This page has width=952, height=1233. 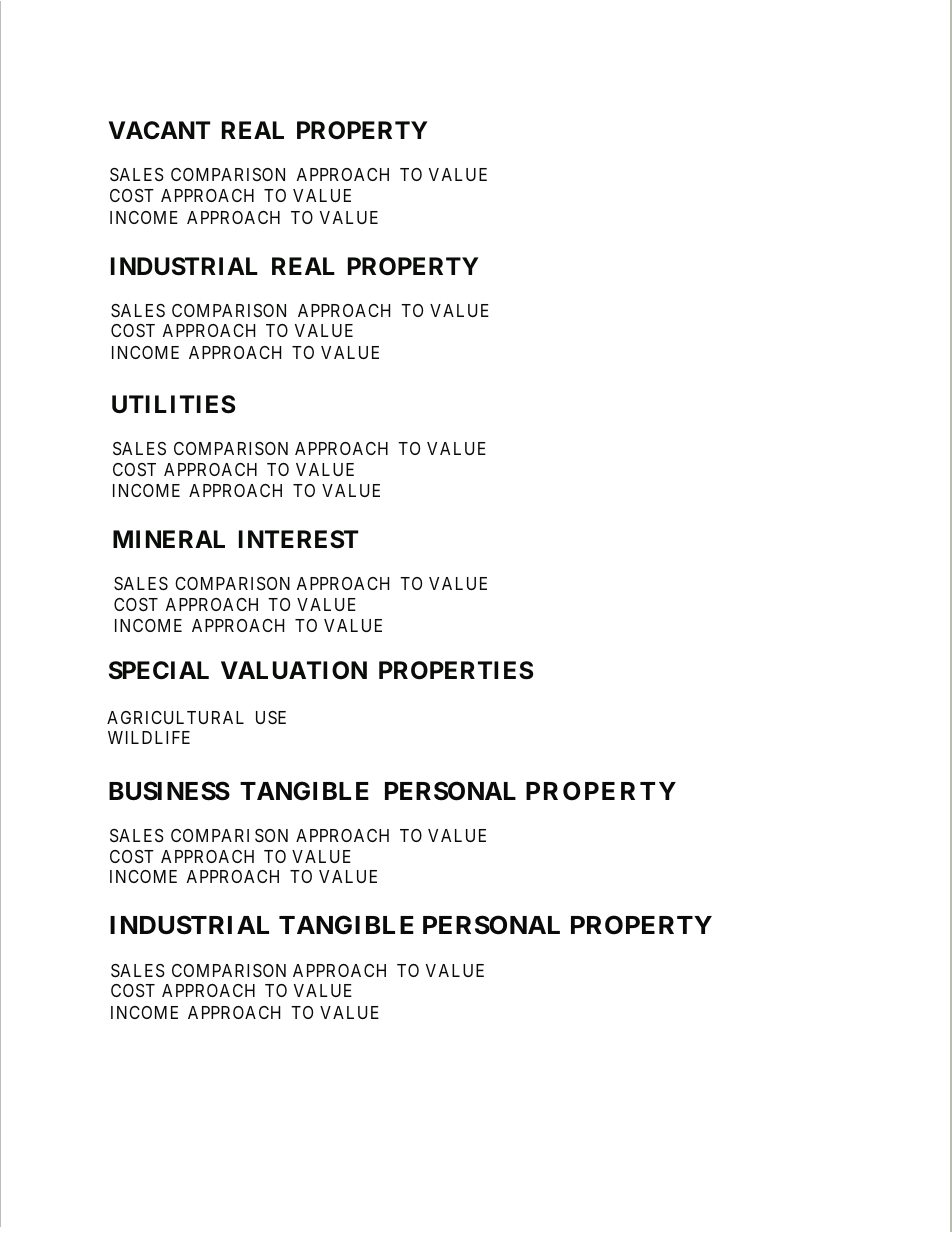 I want to click on VACANT, so click(x=159, y=130).
